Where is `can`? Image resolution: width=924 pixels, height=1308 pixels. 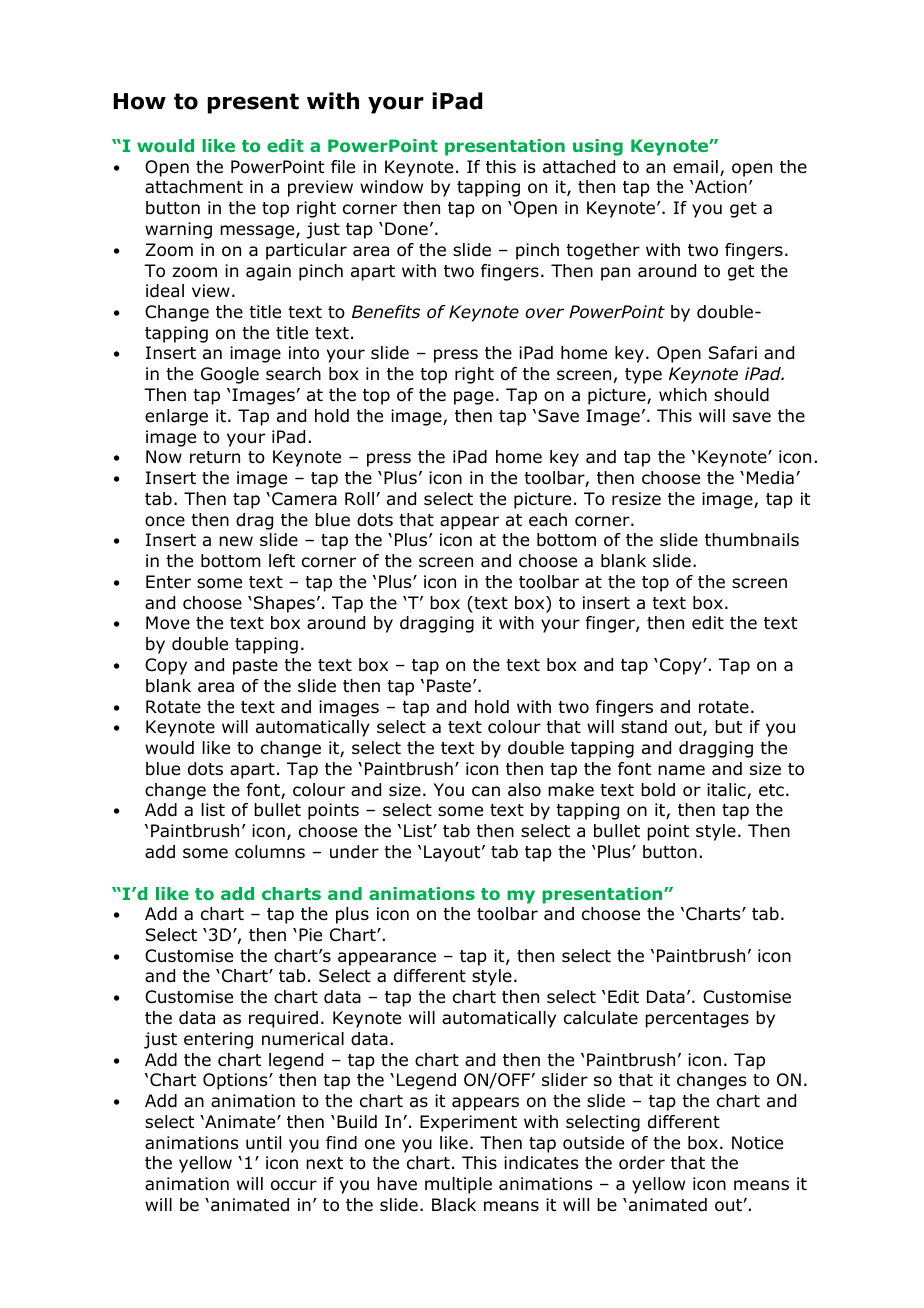
can is located at coordinates (486, 791).
